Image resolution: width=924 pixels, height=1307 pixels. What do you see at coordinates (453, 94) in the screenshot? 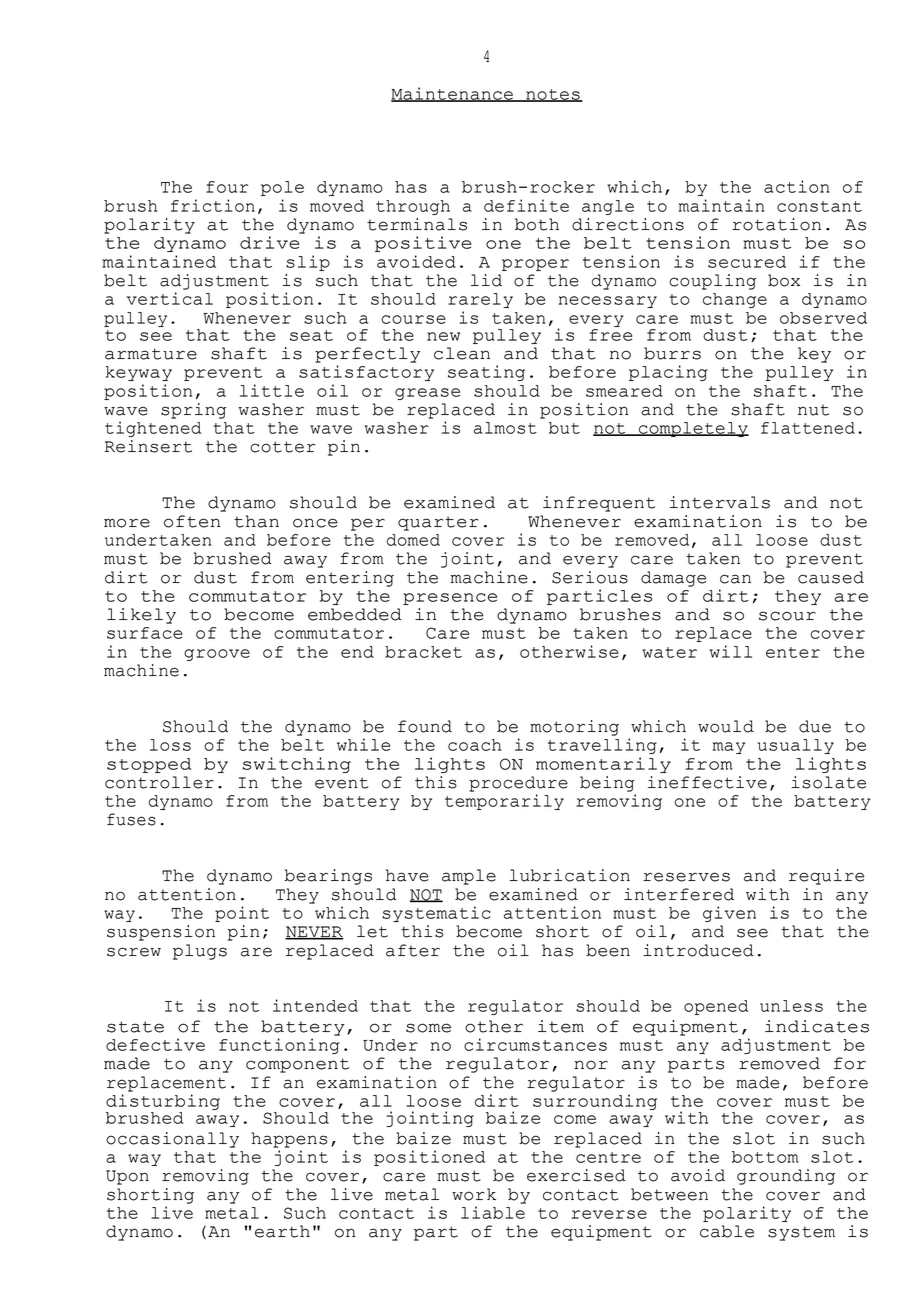
I see `Maintenance` at bounding box center [453, 94].
